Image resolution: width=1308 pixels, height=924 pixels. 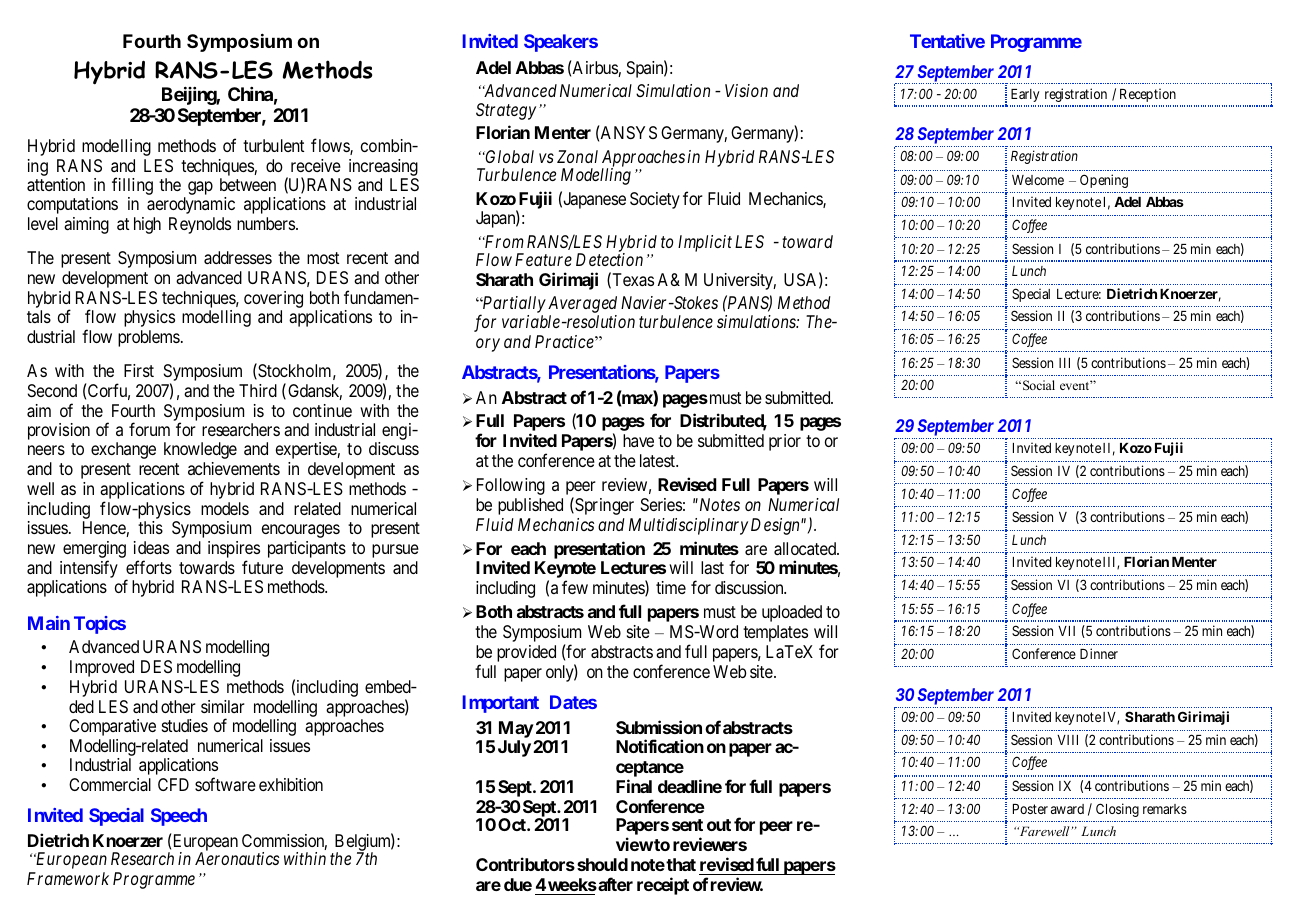 I want to click on Poster, so click(x=1030, y=809).
